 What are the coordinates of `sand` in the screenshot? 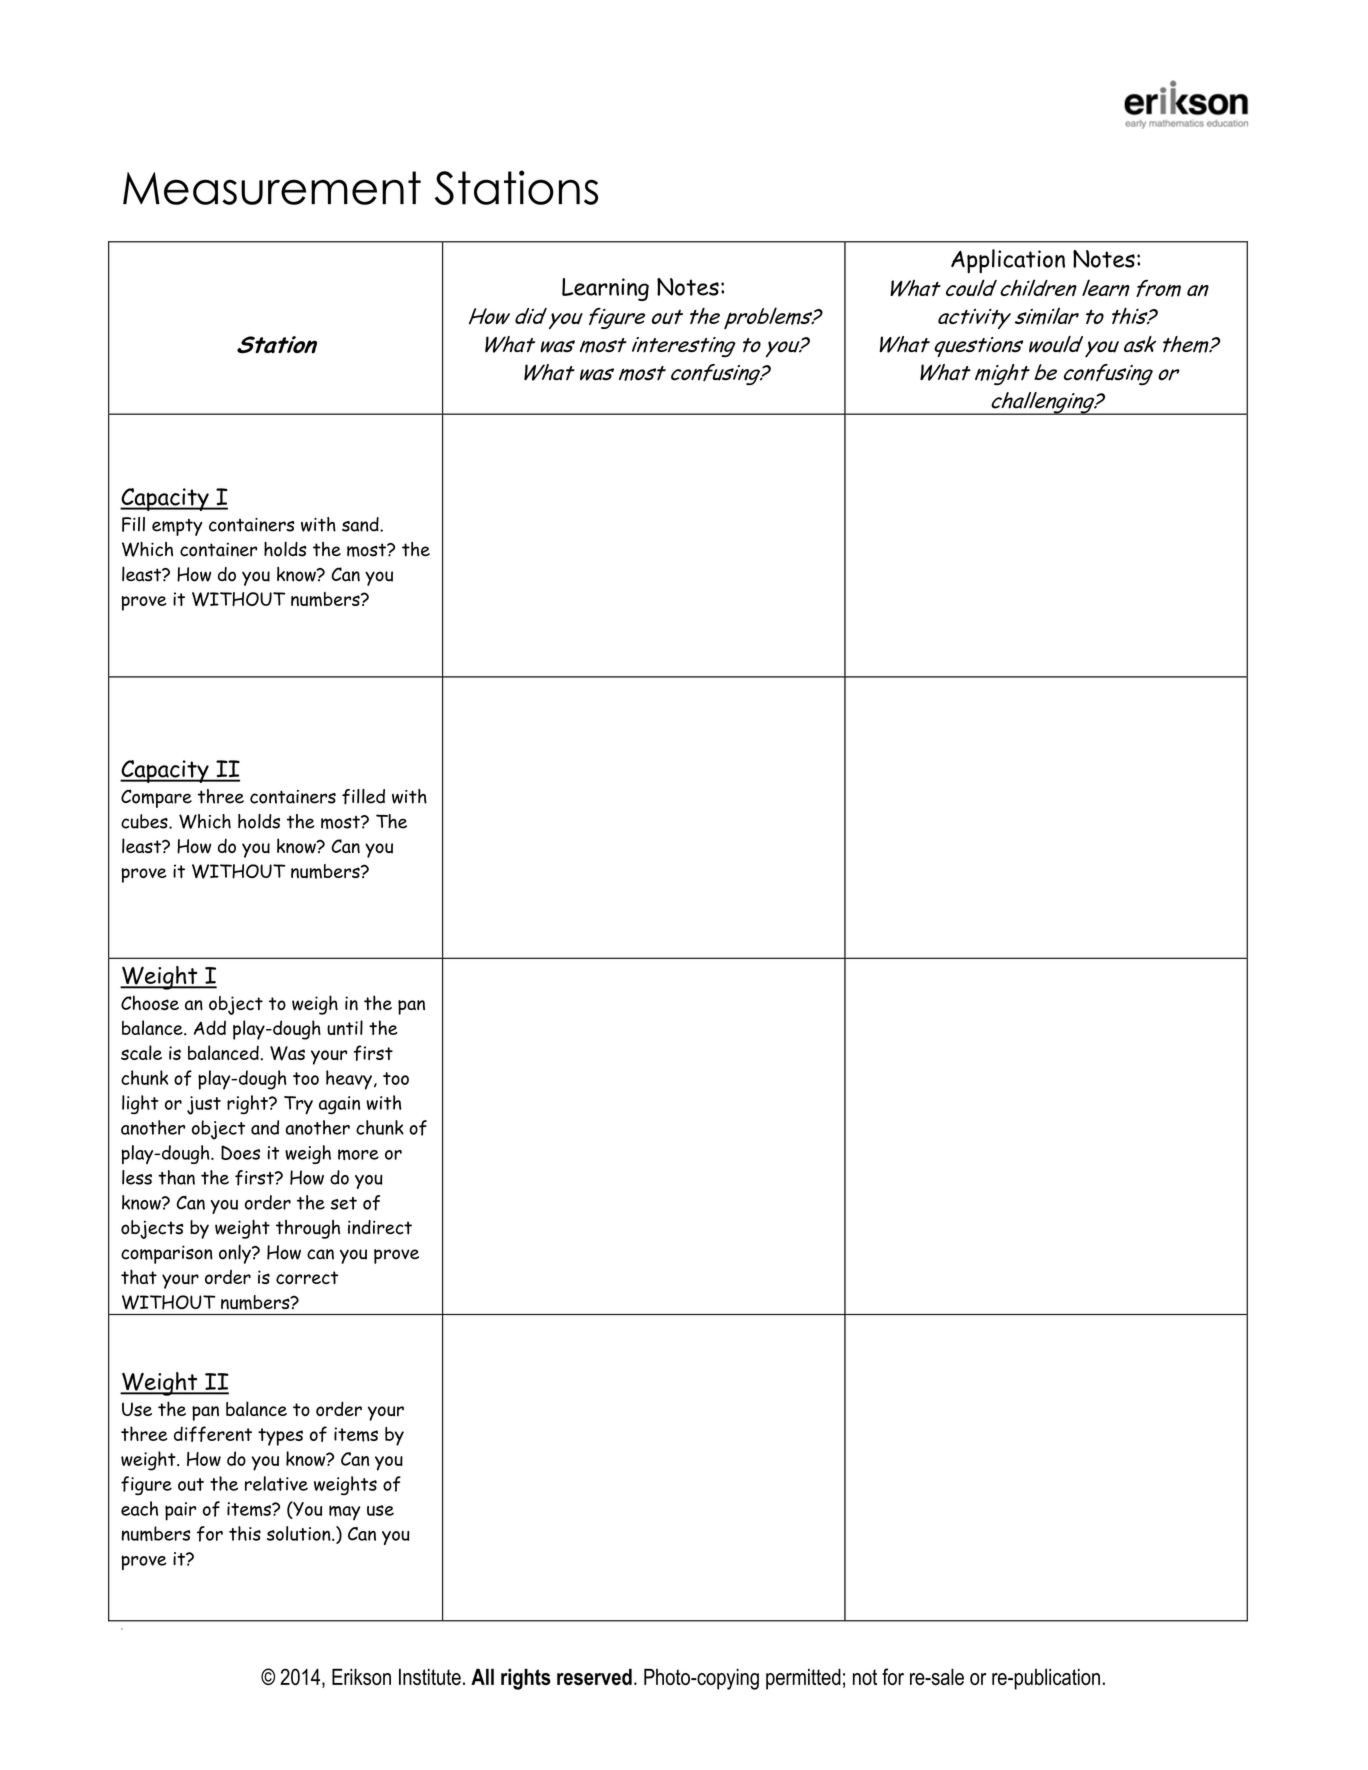 It's located at (361, 524).
